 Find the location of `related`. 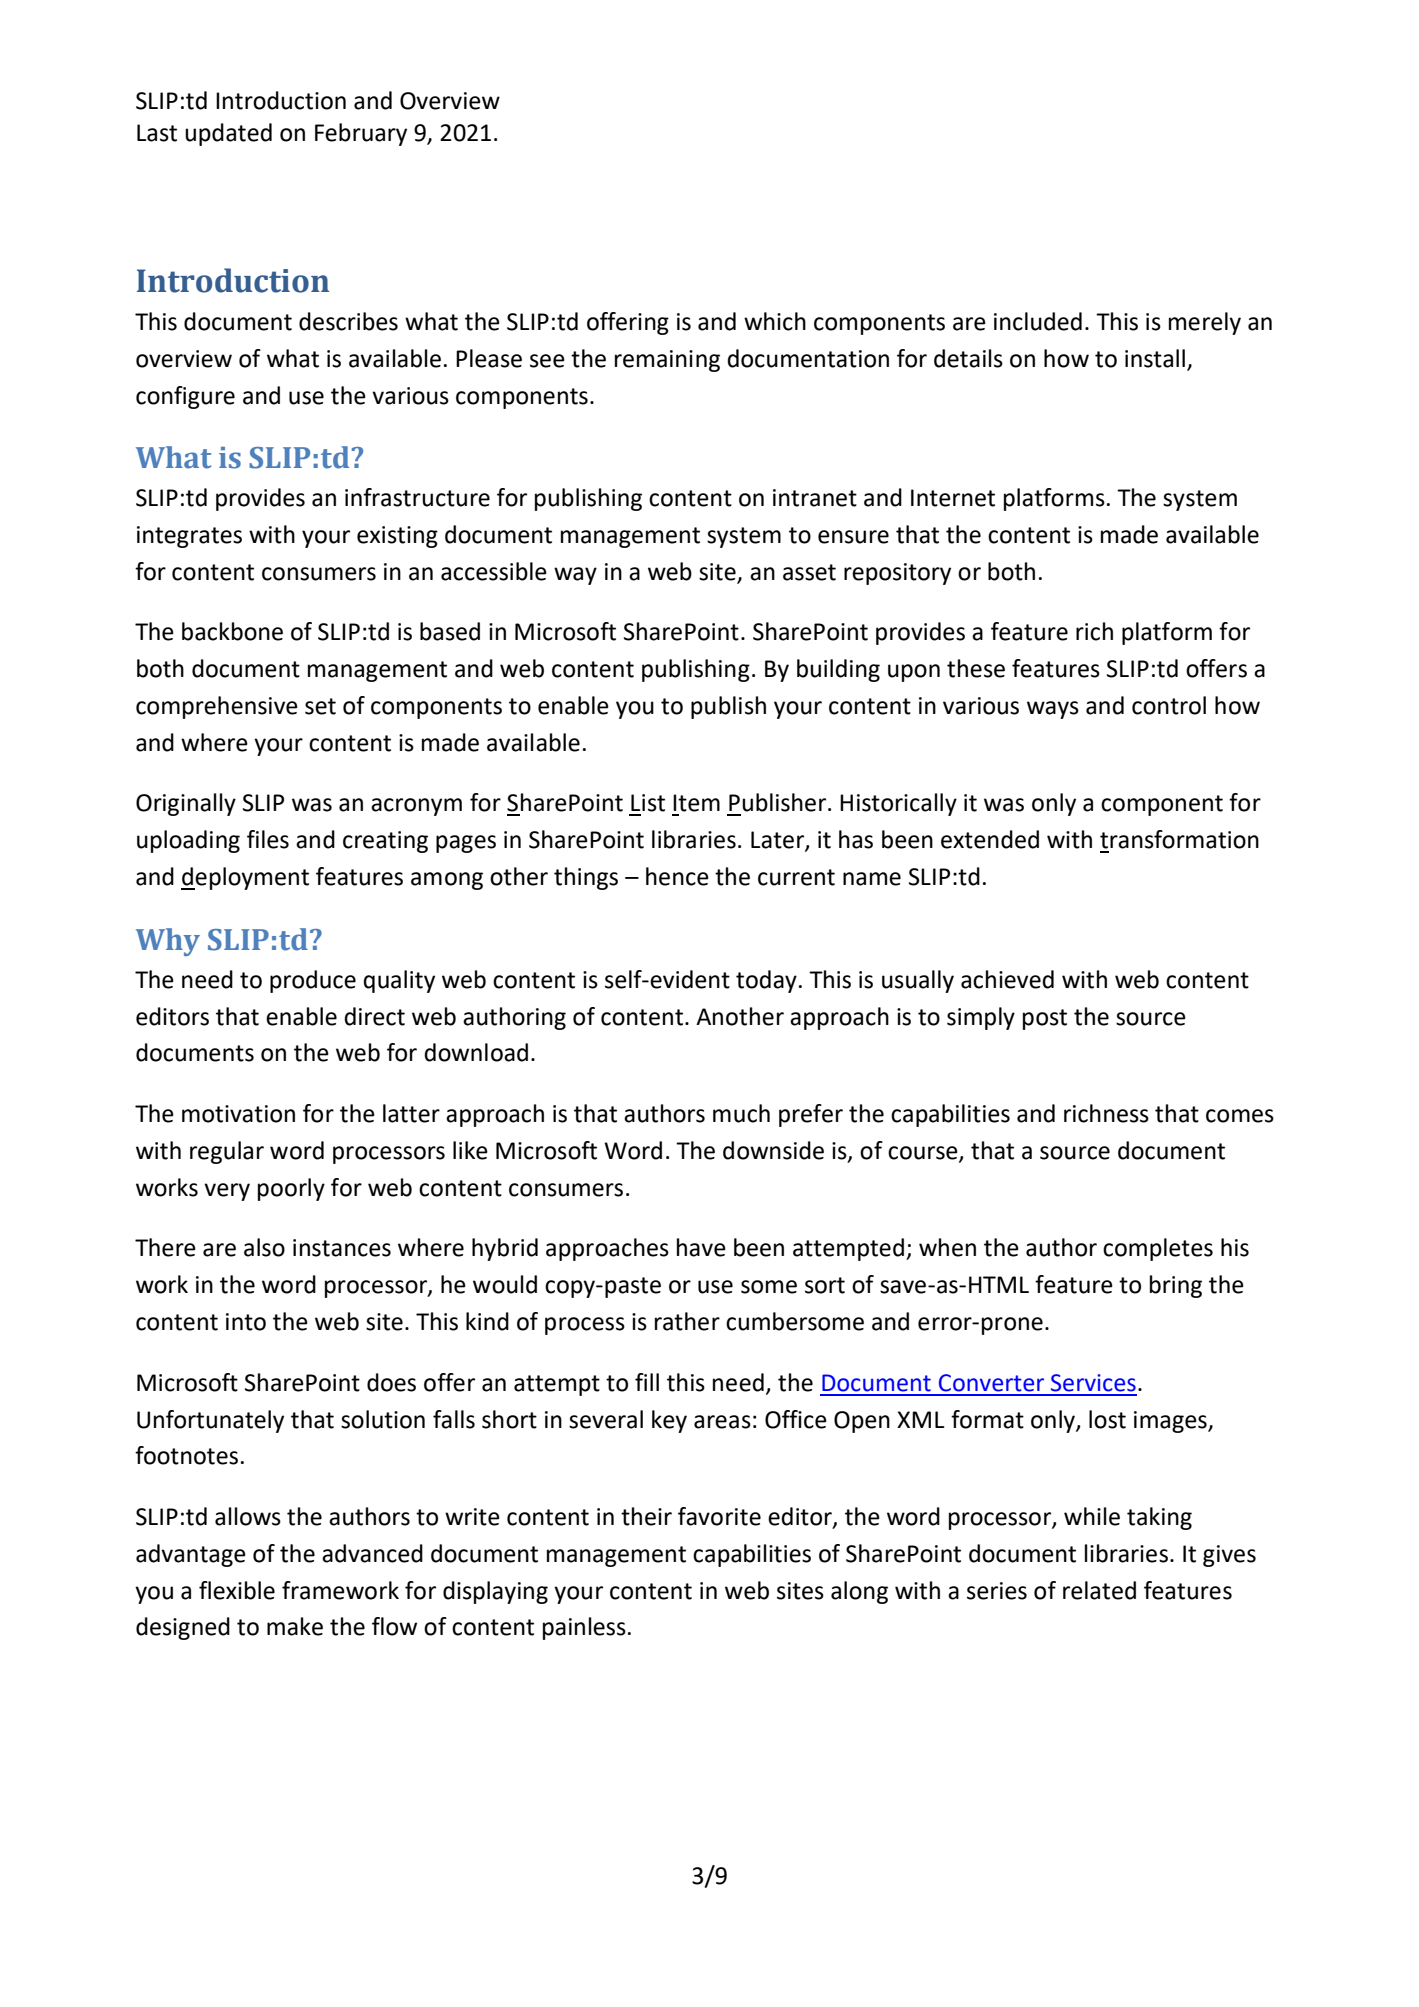

related is located at coordinates (1099, 1590).
